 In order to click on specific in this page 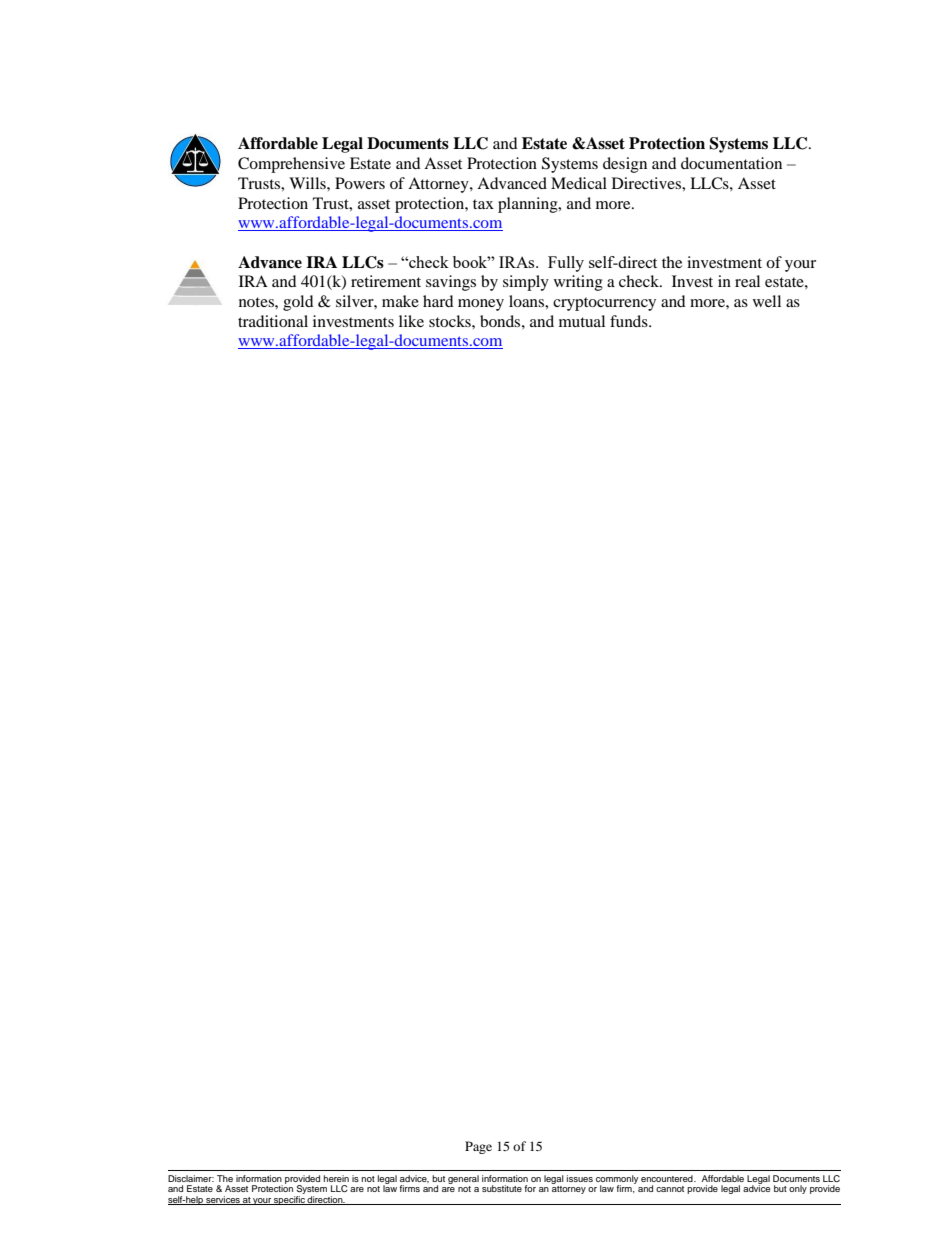, I will do `click(289, 1200)`.
